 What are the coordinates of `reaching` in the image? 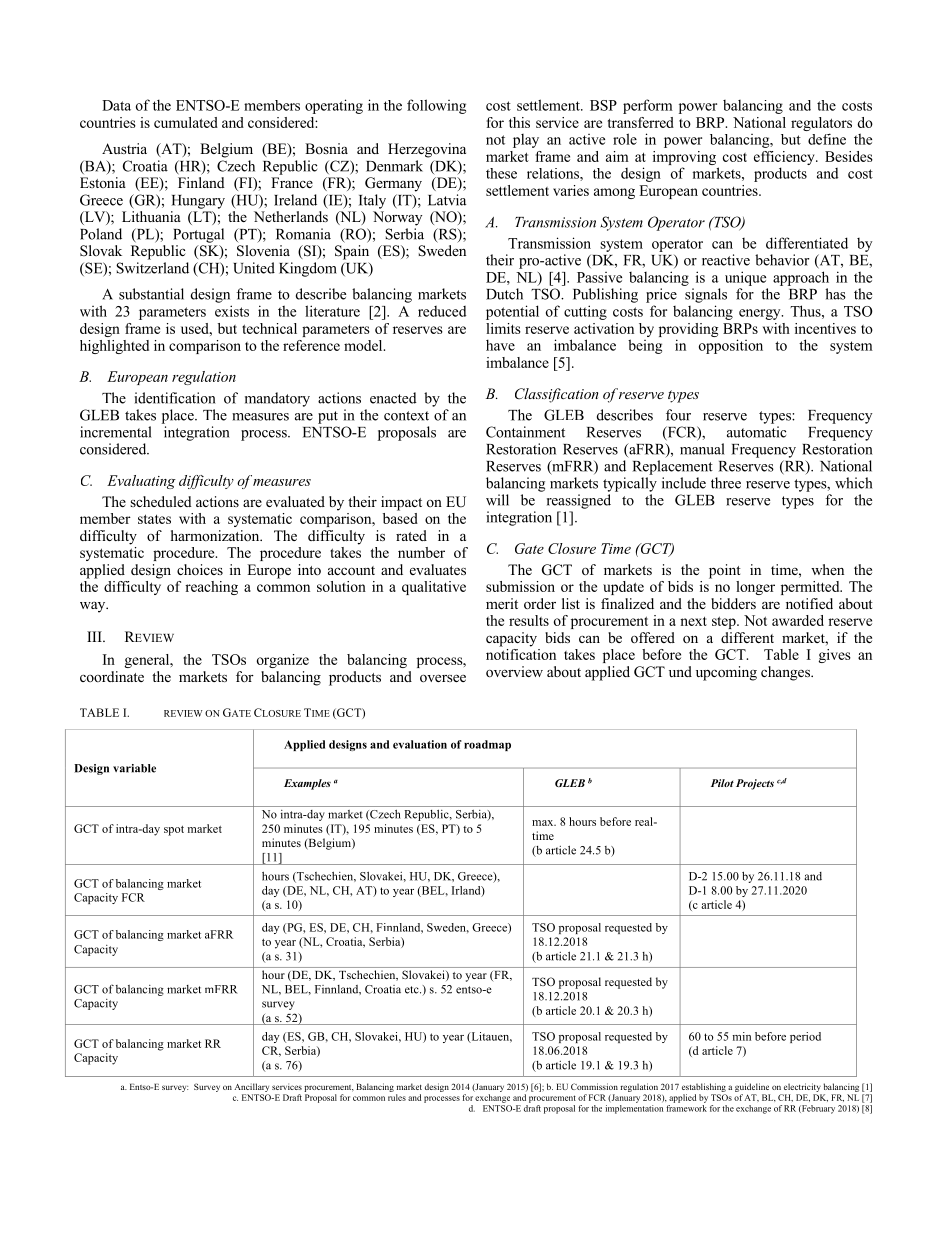 It's located at (211, 588).
